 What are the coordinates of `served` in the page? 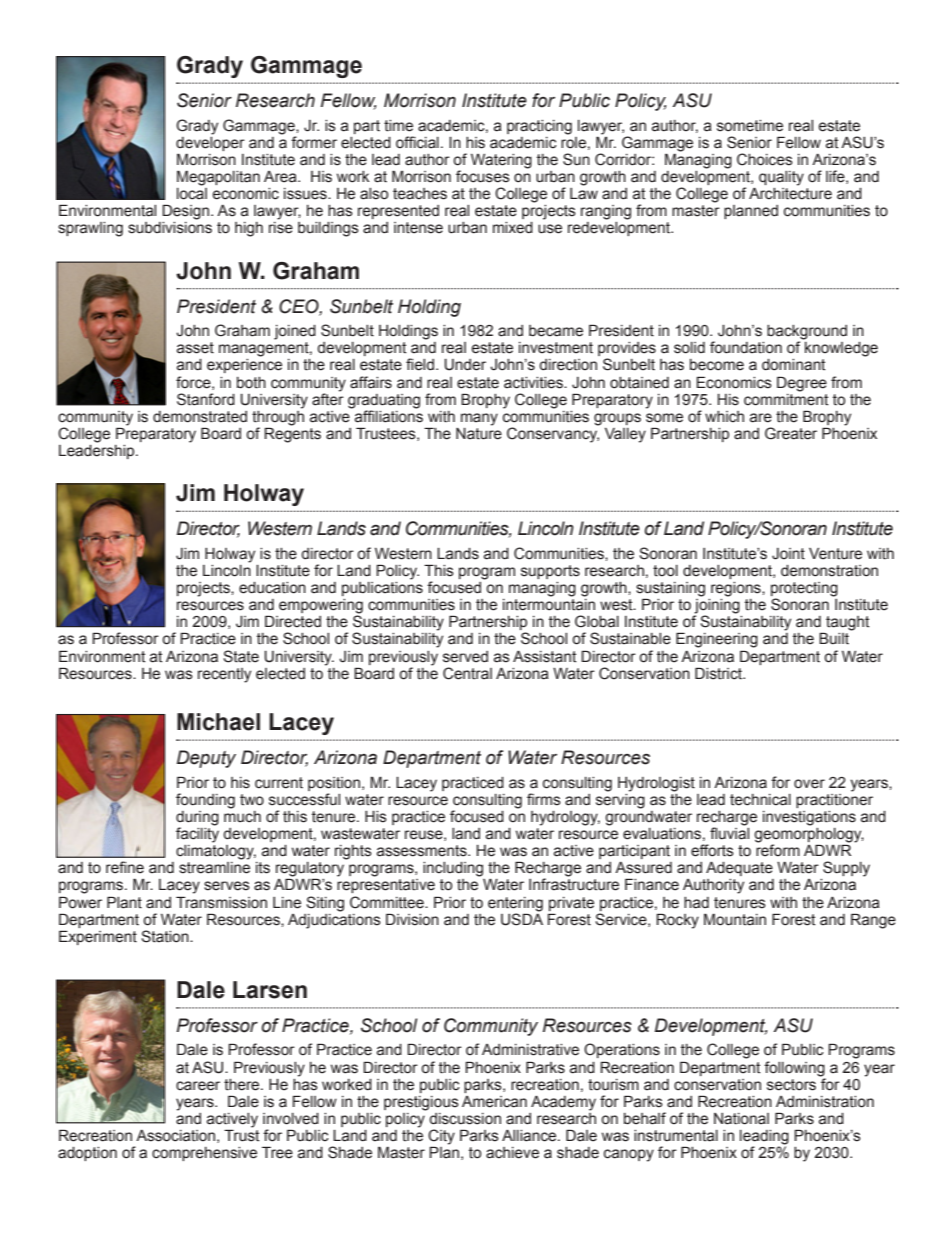 It's located at (465, 657).
